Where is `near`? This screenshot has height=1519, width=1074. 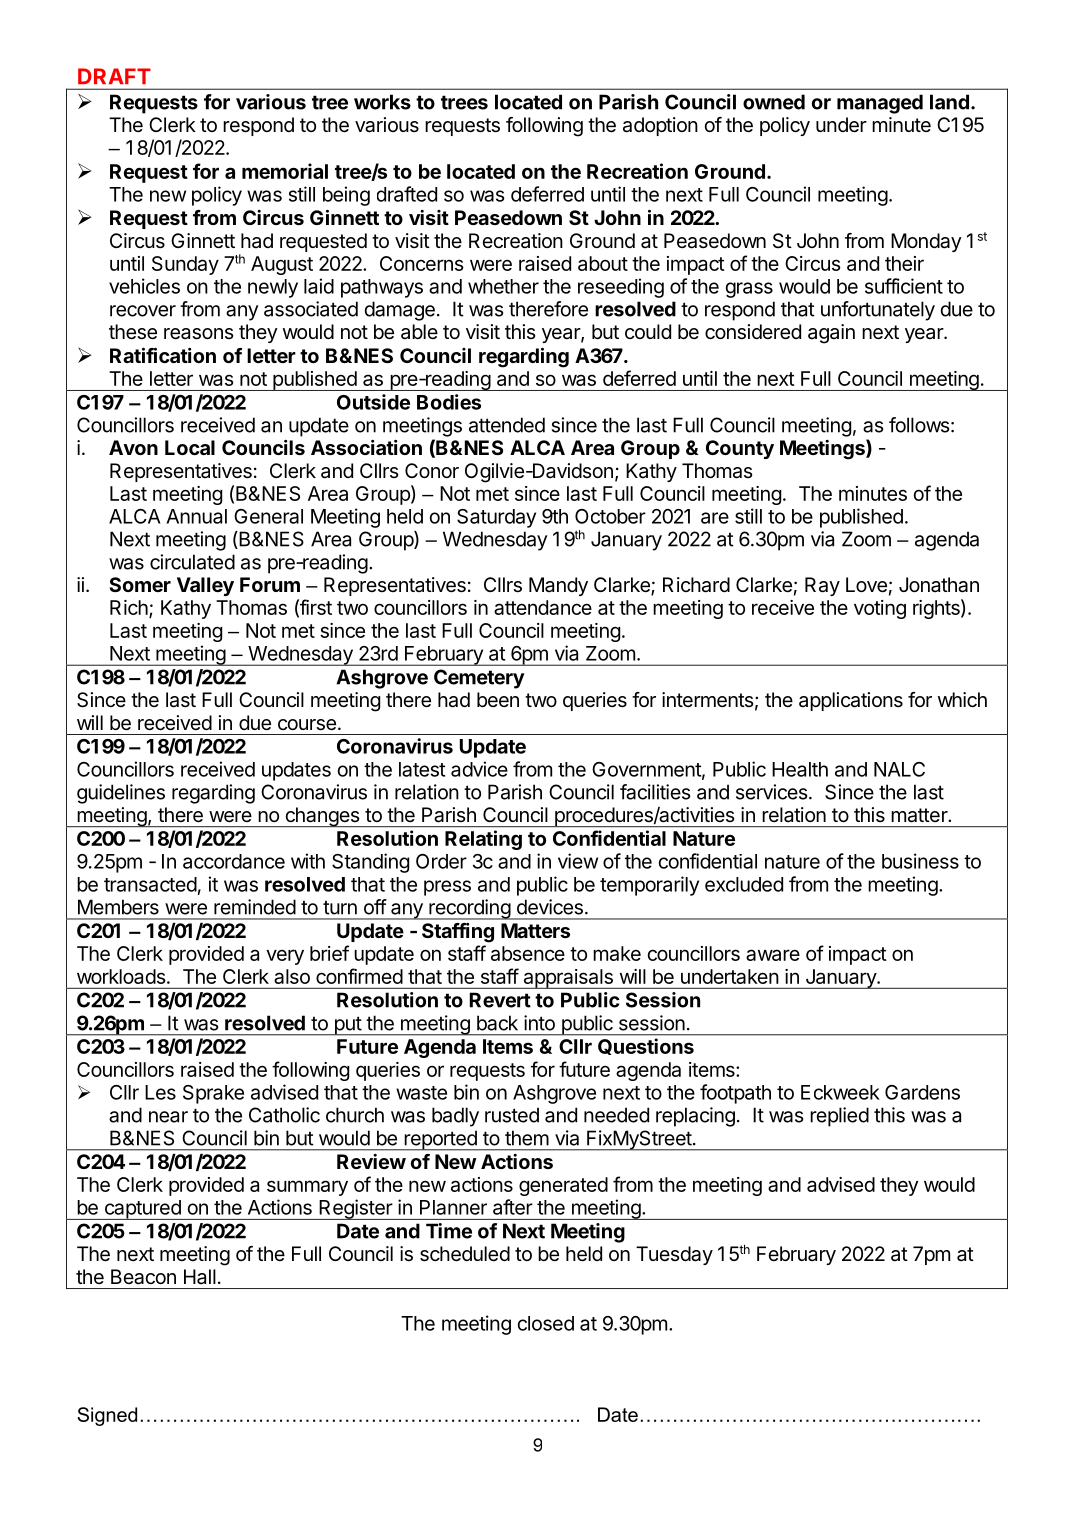 near is located at coordinates (168, 1117).
